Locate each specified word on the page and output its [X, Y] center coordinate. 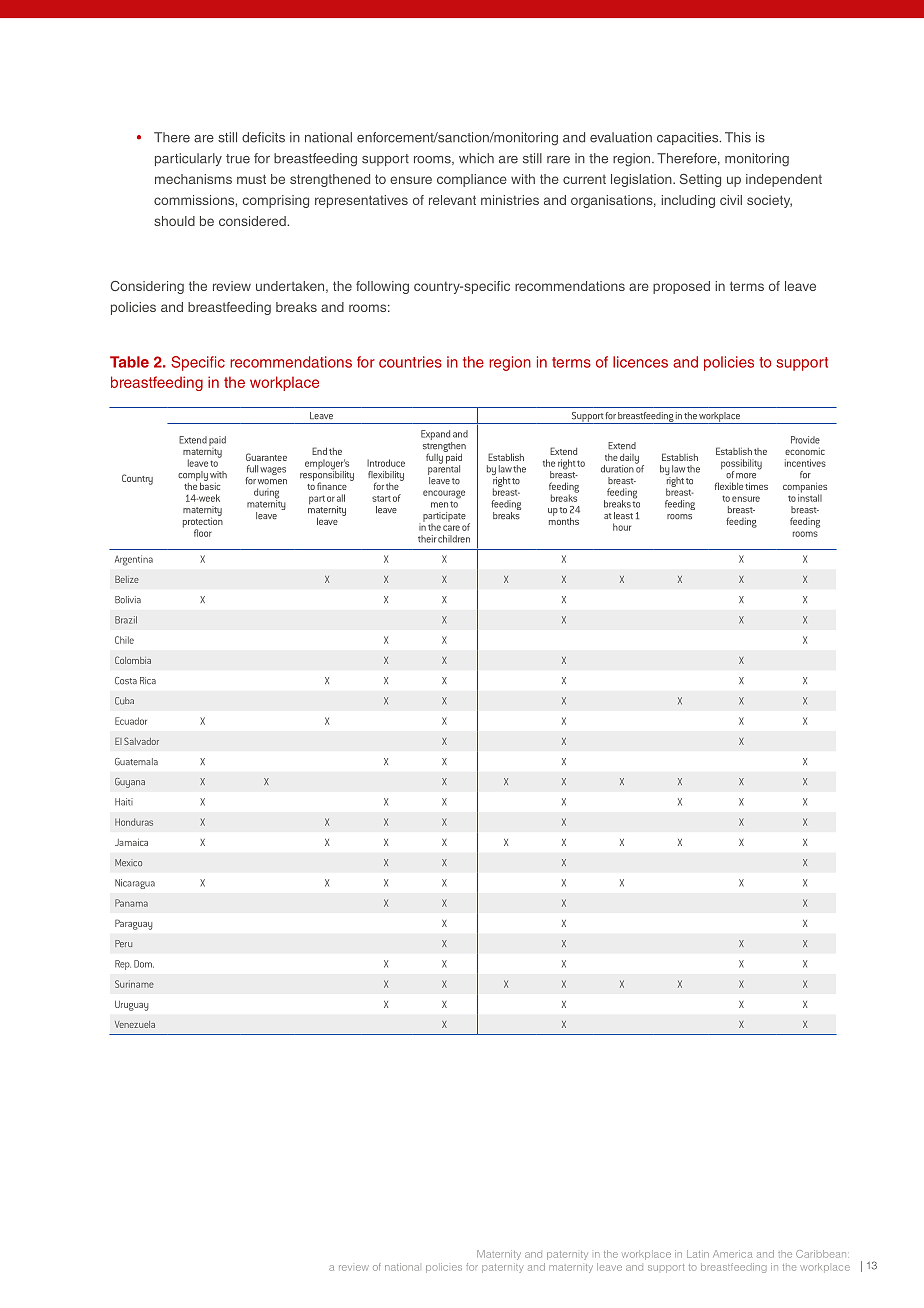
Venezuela [135, 1024]
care [451, 528]
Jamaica [131, 842]
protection [203, 522]
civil [731, 200]
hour [622, 527]
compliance [472, 180]
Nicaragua [135, 884]
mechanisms [193, 179]
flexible [729, 486]
